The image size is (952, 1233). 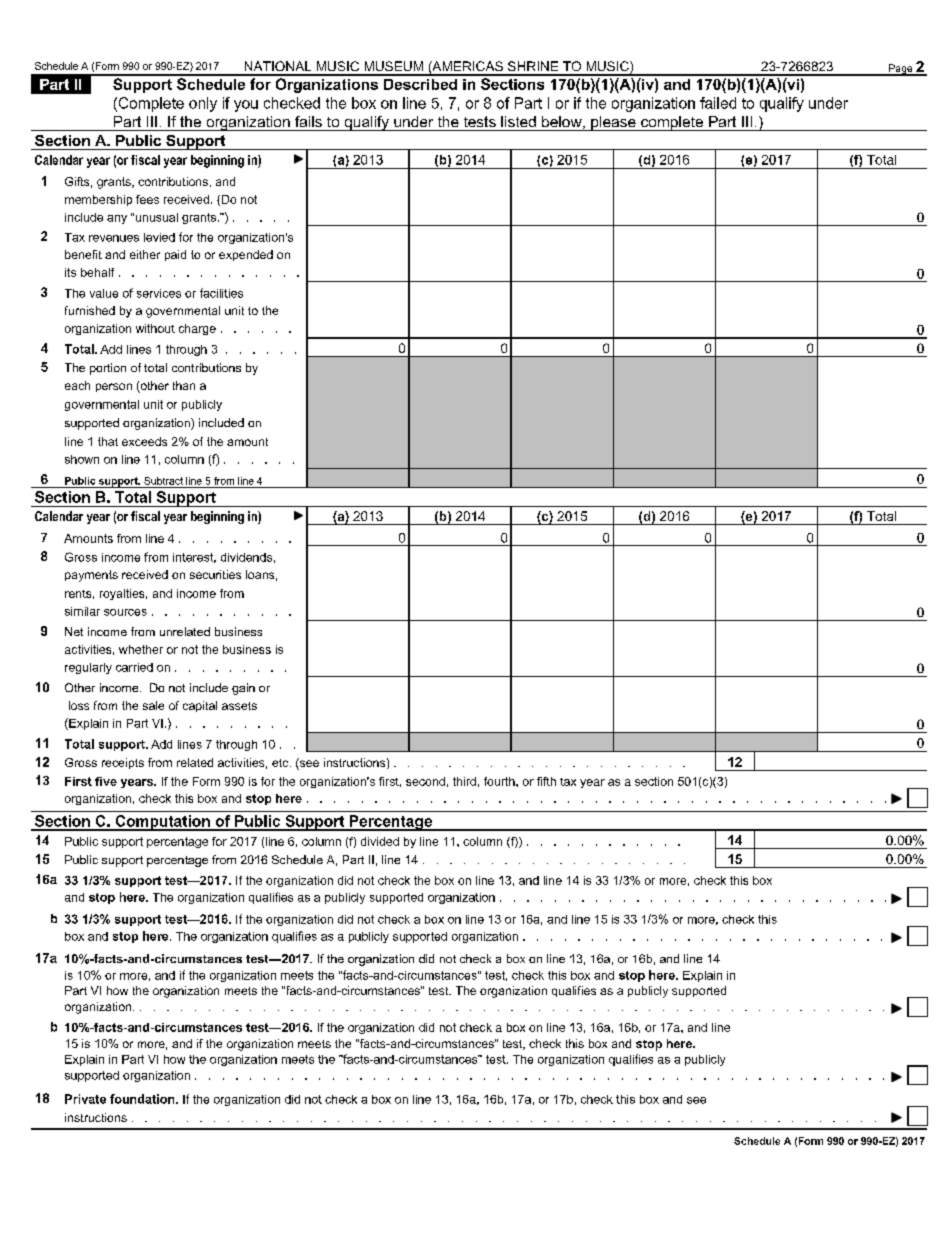 I want to click on receipts, so click(x=123, y=763).
